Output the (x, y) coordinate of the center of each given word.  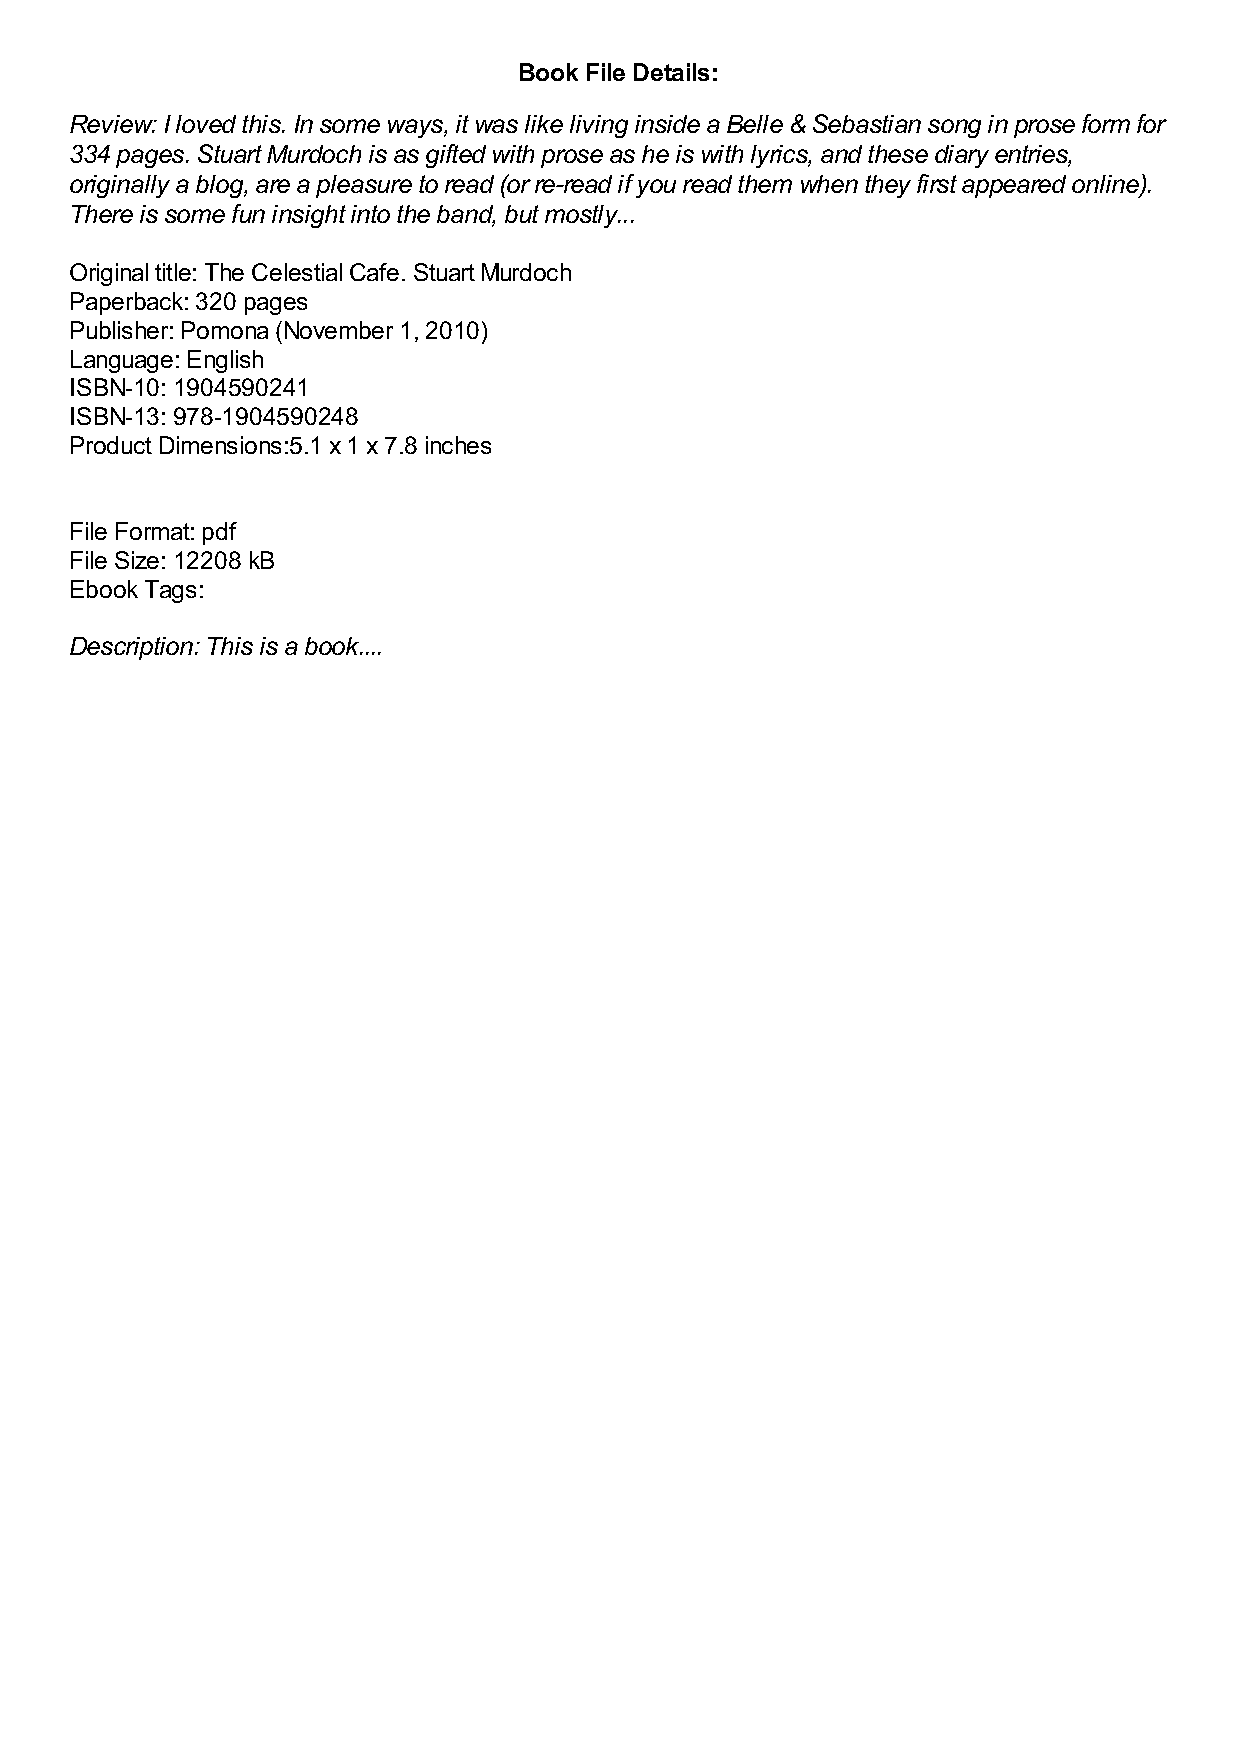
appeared (1014, 186)
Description (131, 648)
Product (111, 445)
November (339, 330)
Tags (170, 591)
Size (137, 560)
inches (458, 445)
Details (671, 72)
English (225, 361)
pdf (220, 533)
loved (206, 124)
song (954, 128)
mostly (583, 216)
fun (248, 213)
